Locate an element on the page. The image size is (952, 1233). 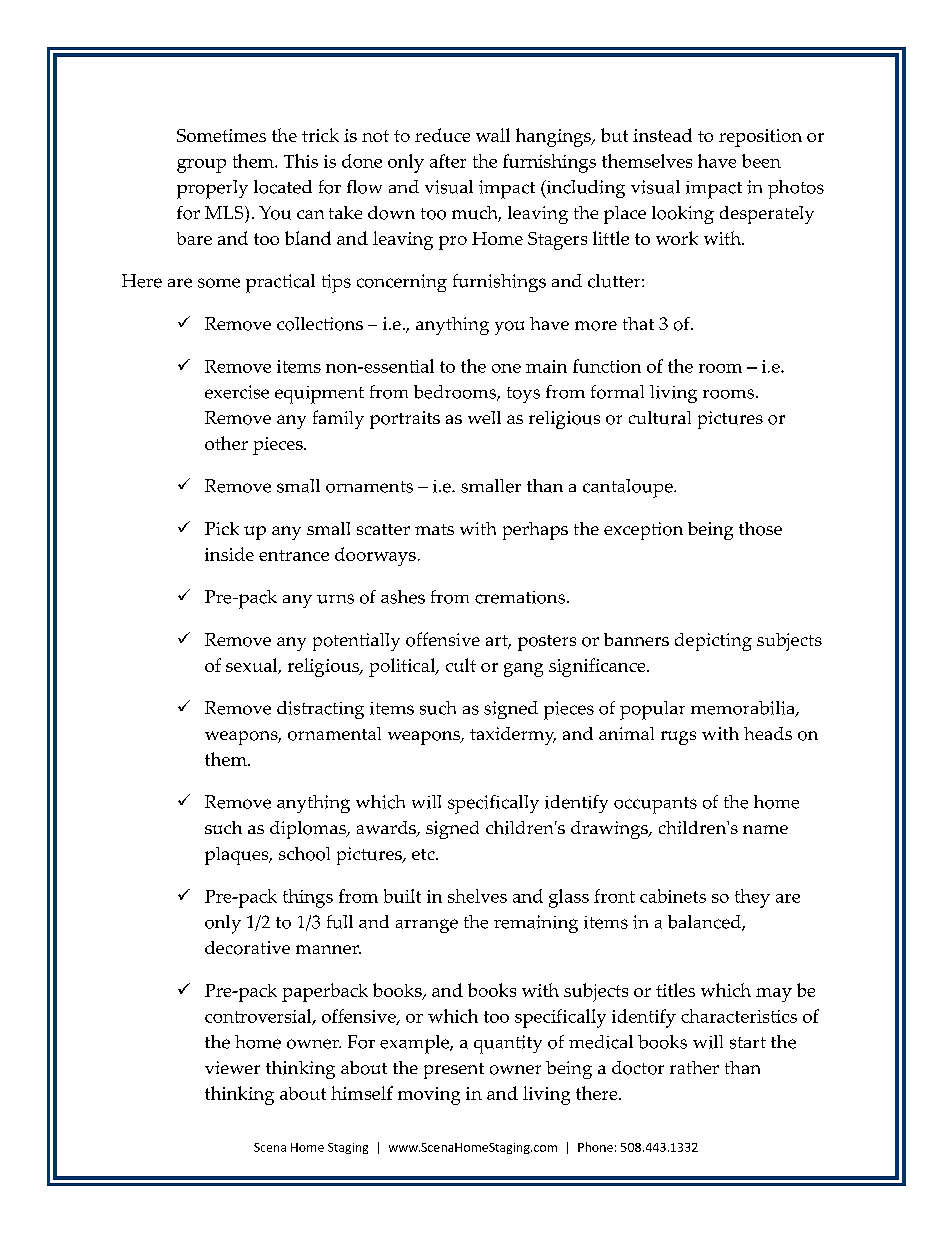
other is located at coordinates (226, 443).
